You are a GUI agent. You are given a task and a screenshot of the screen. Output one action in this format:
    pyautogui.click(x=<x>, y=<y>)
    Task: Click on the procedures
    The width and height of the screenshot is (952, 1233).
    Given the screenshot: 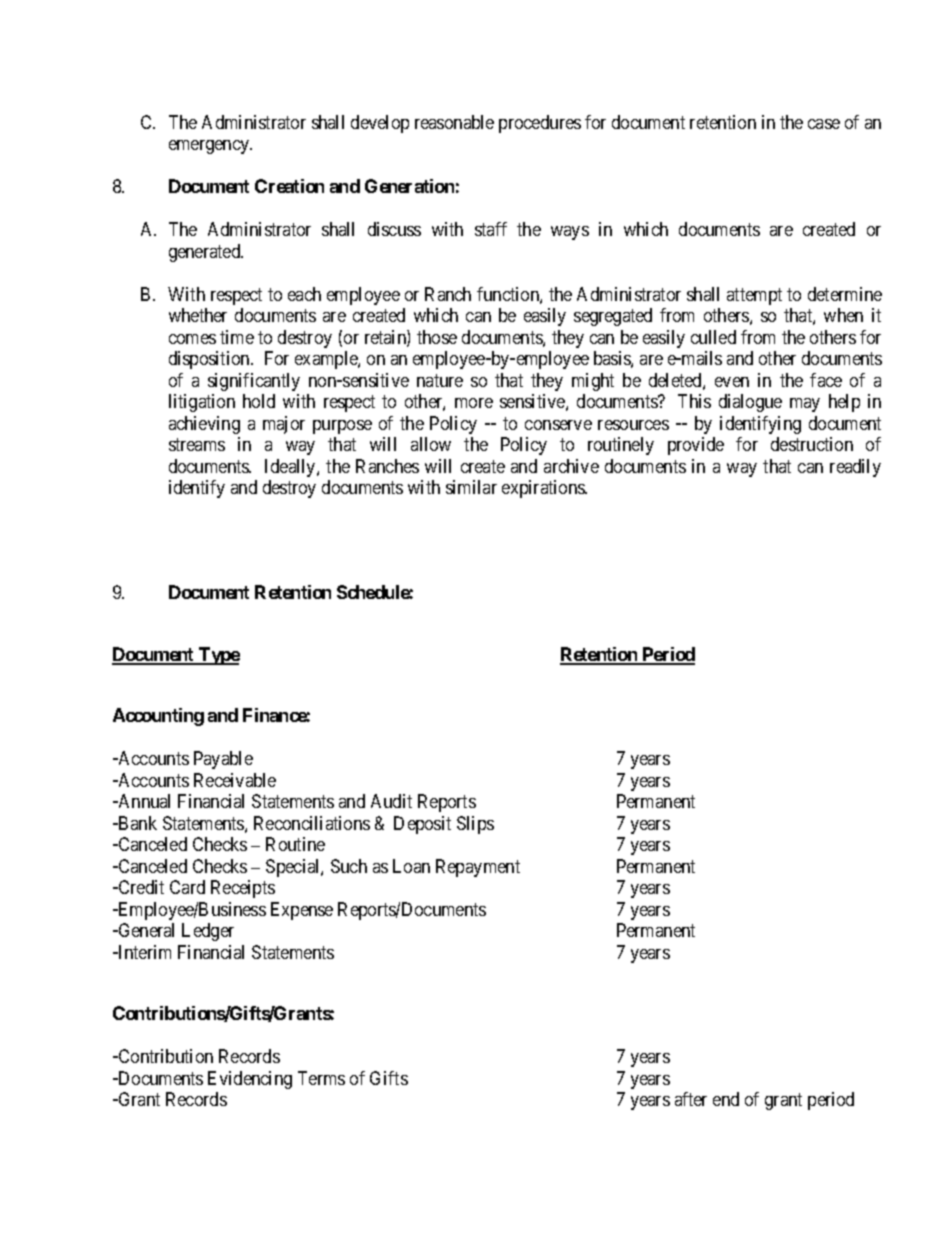 What is the action you would take?
    pyautogui.click(x=540, y=124)
